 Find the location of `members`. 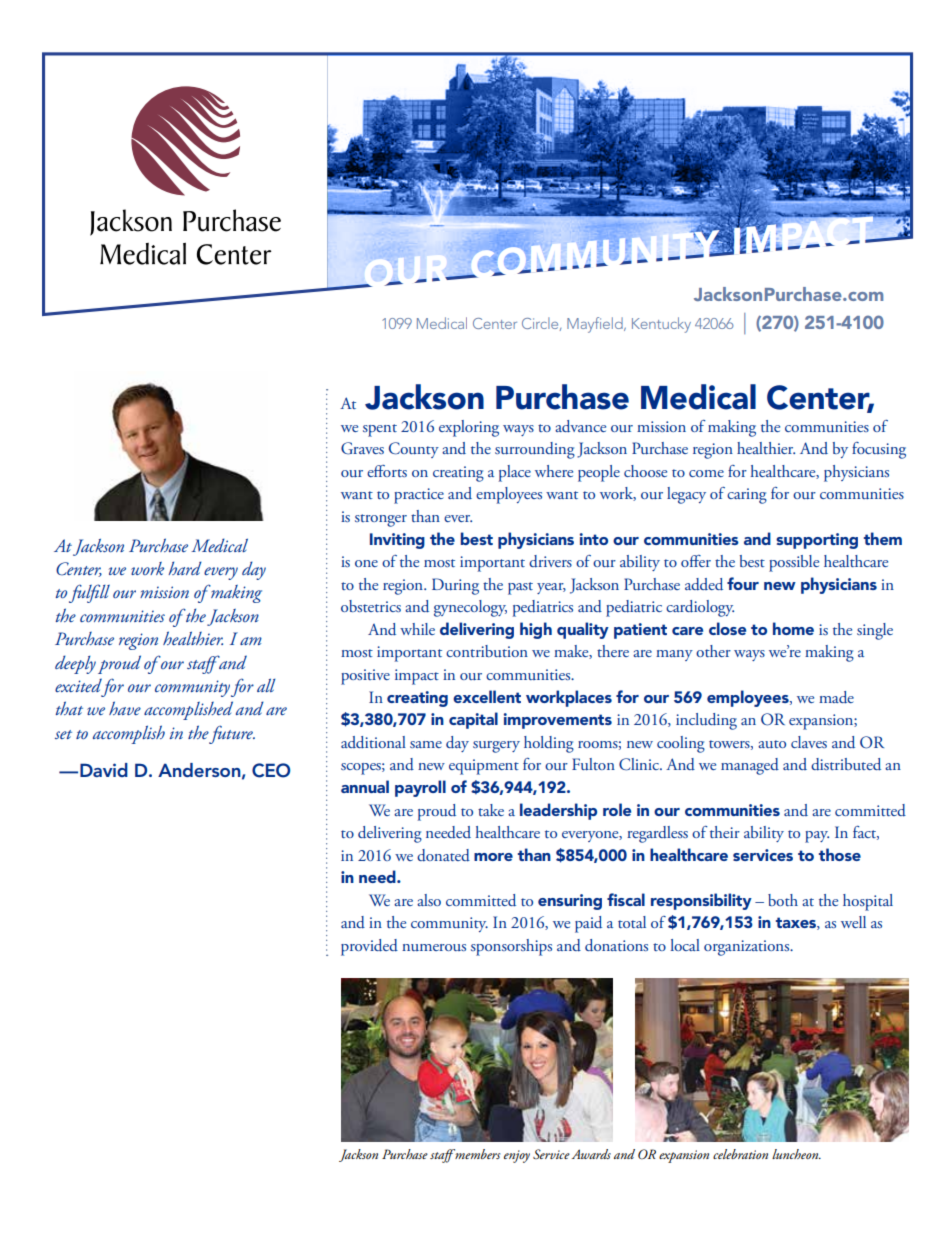

members is located at coordinates (476, 1154).
